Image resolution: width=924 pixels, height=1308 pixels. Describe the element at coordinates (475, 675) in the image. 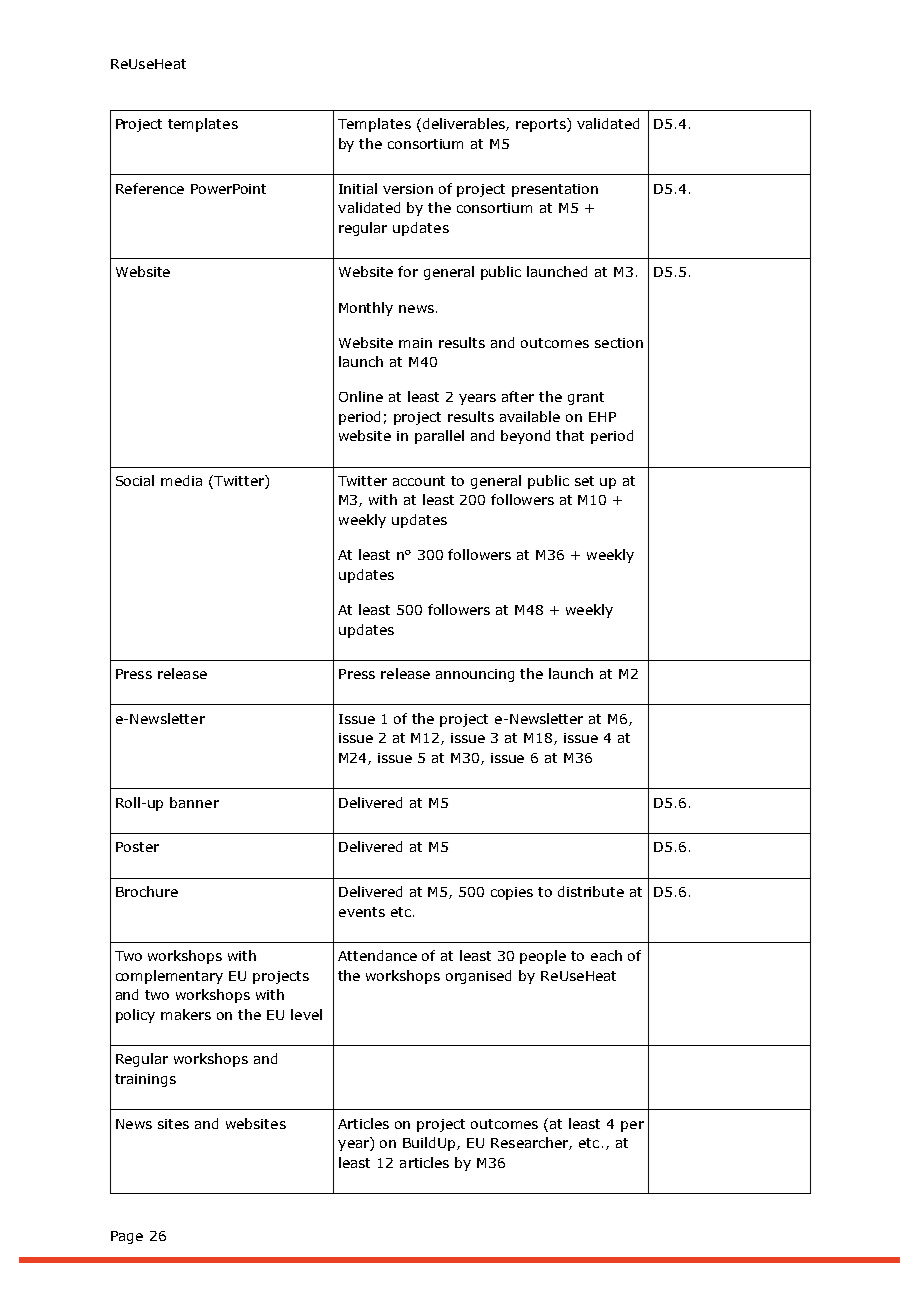

I see `announcing` at that location.
